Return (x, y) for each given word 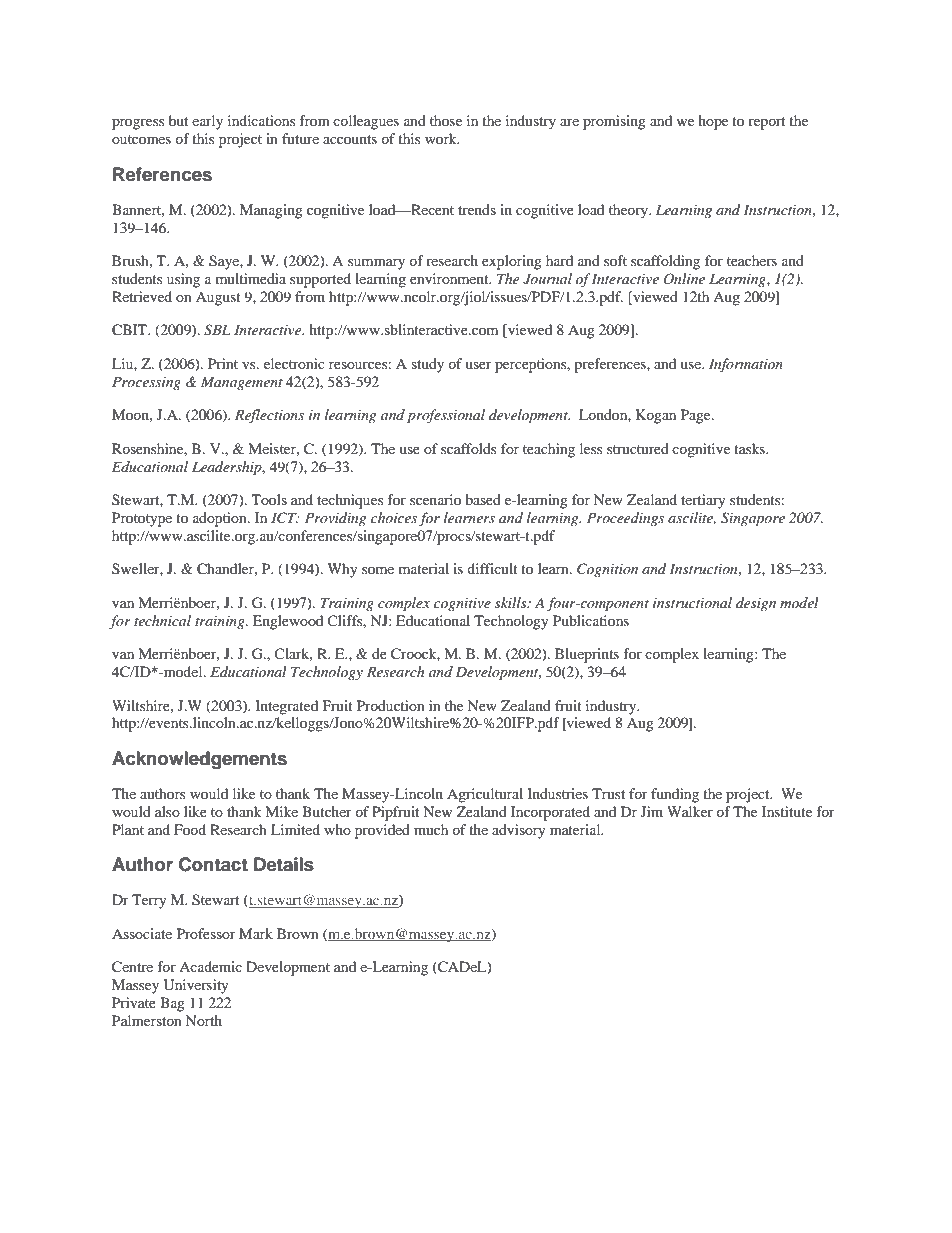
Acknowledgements (199, 760)
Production (391, 705)
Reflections (269, 416)
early (207, 122)
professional (446, 416)
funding (675, 795)
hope (713, 122)
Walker (690, 811)
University (196, 986)
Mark (256, 933)
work (442, 138)
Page (697, 416)
